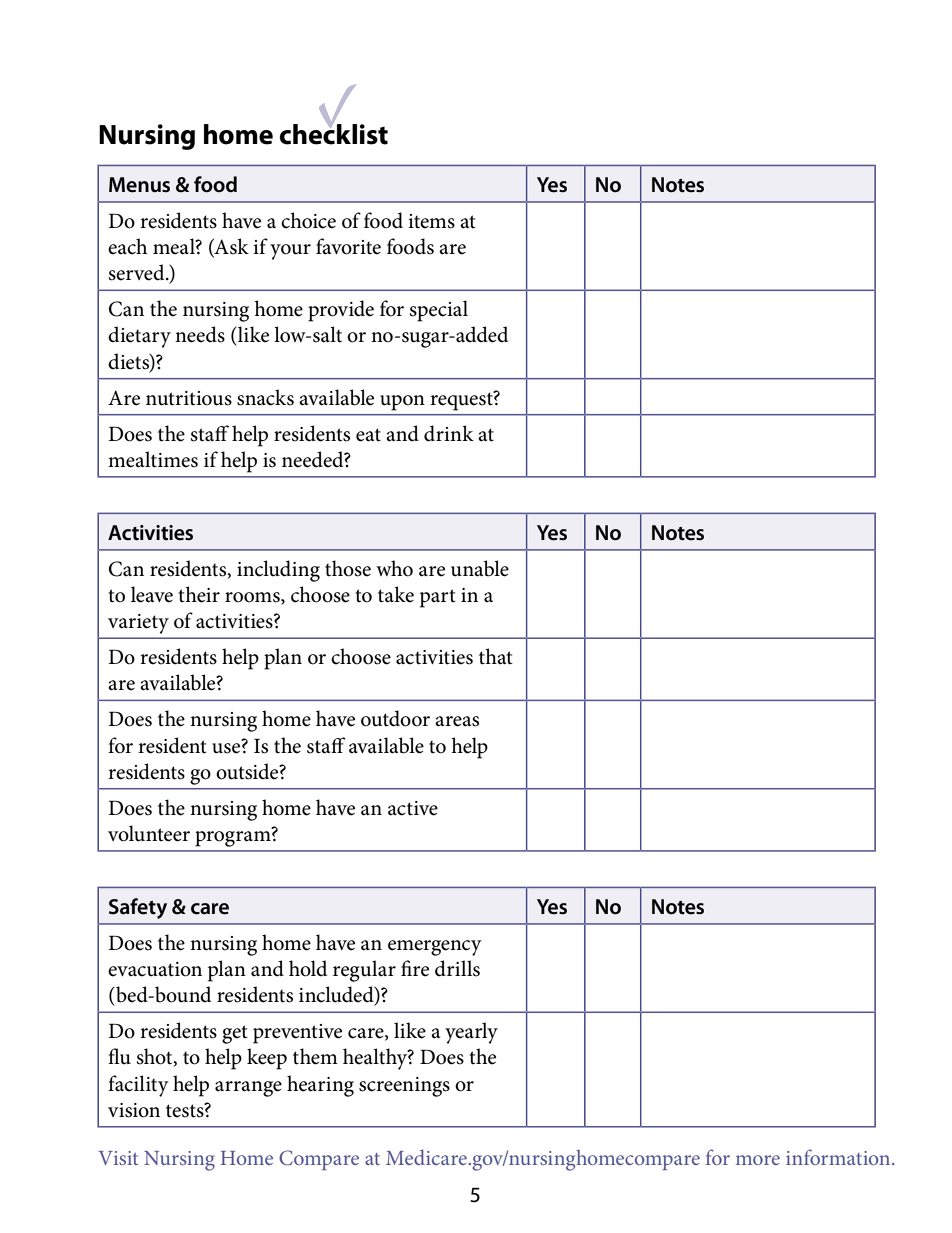 The height and width of the screenshot is (1233, 952). I want to click on Menus, so click(139, 185).
